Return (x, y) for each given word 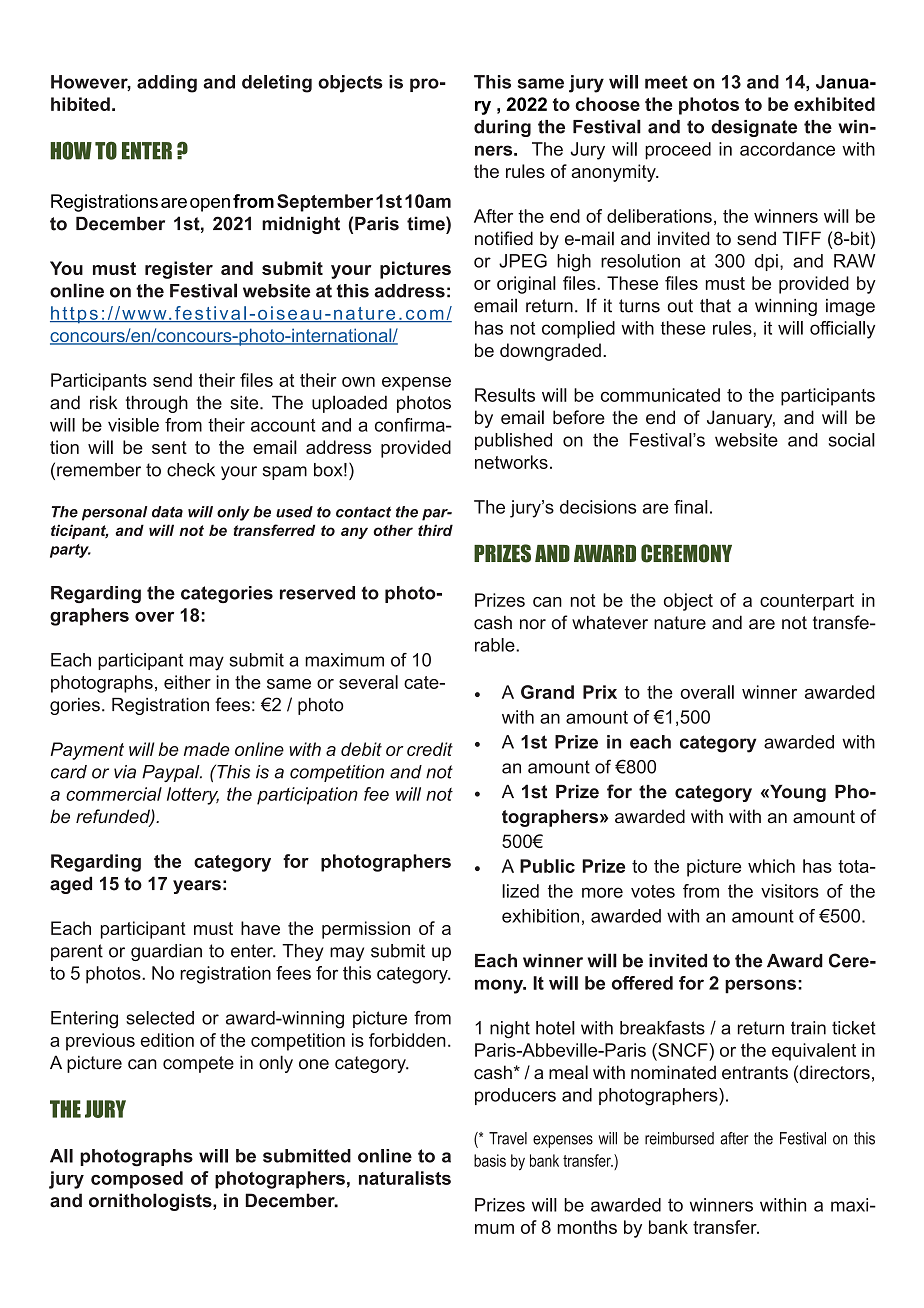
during (502, 128)
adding (167, 84)
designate (754, 128)
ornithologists (151, 1202)
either (187, 682)
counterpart (807, 602)
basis (490, 1160)
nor (533, 624)
